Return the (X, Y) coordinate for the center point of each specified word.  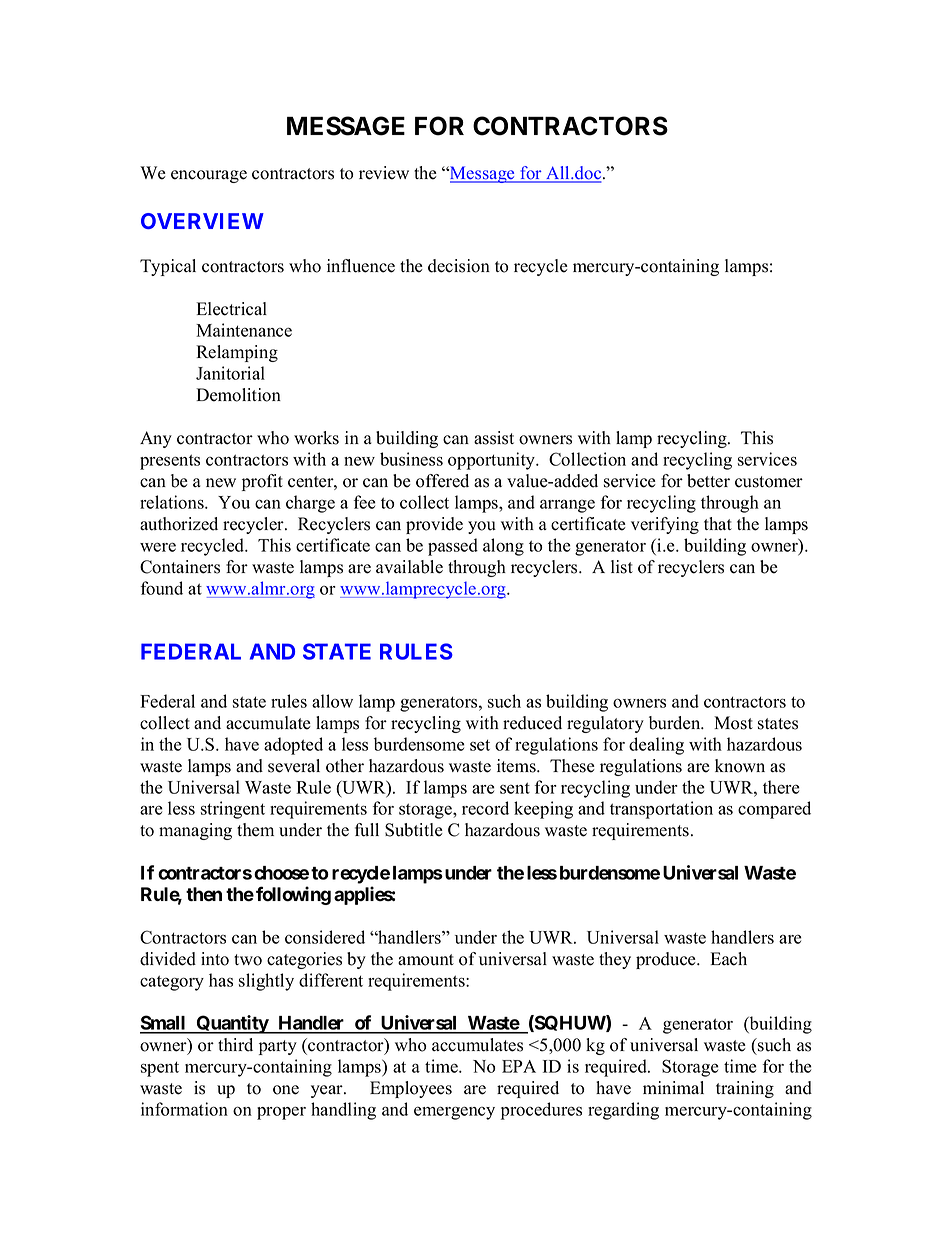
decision (459, 266)
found (162, 588)
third (235, 1045)
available (409, 567)
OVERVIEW (202, 221)
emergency (454, 1113)
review (384, 173)
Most (733, 723)
